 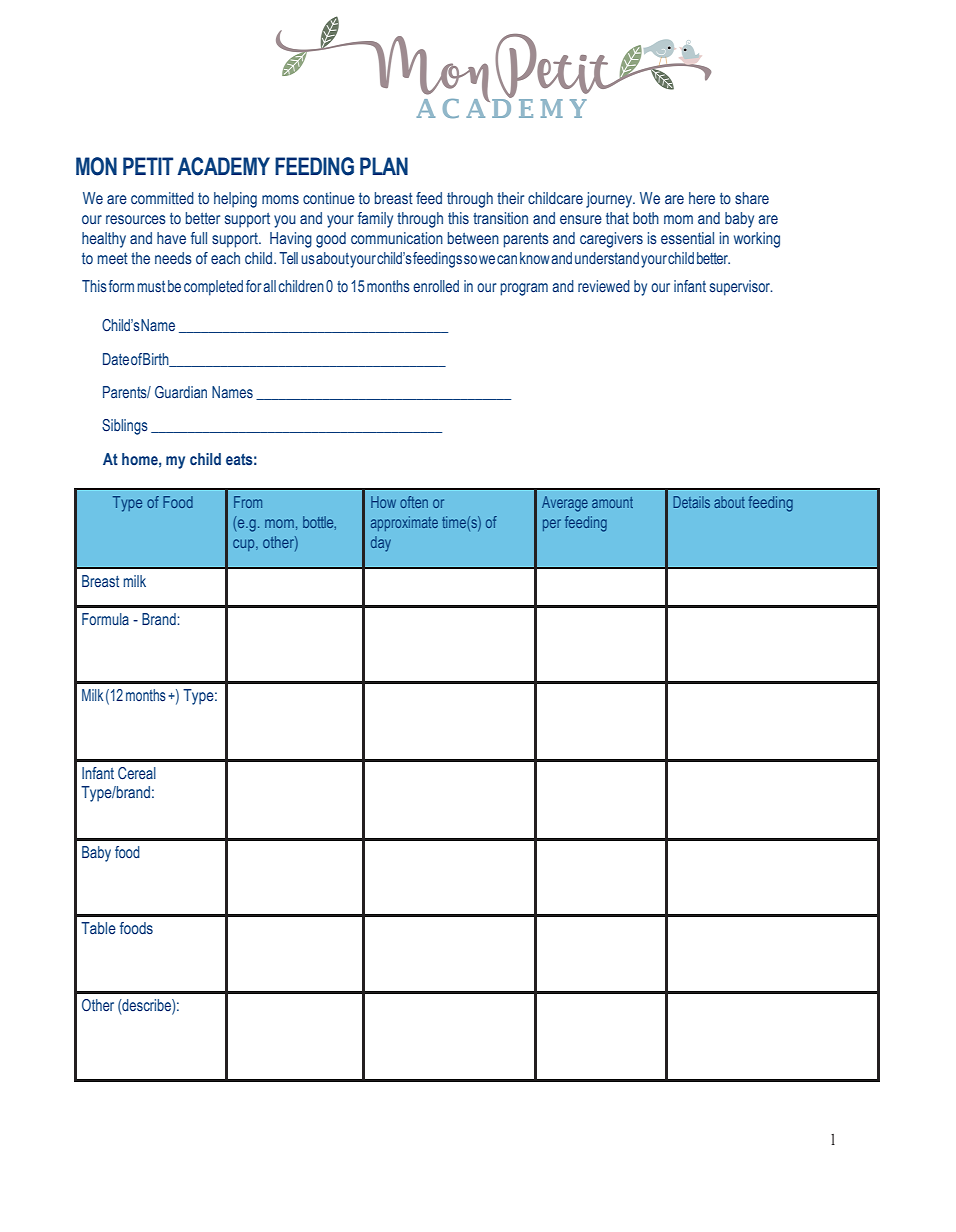 What do you see at coordinates (98, 928) in the screenshot?
I see `Table` at bounding box center [98, 928].
